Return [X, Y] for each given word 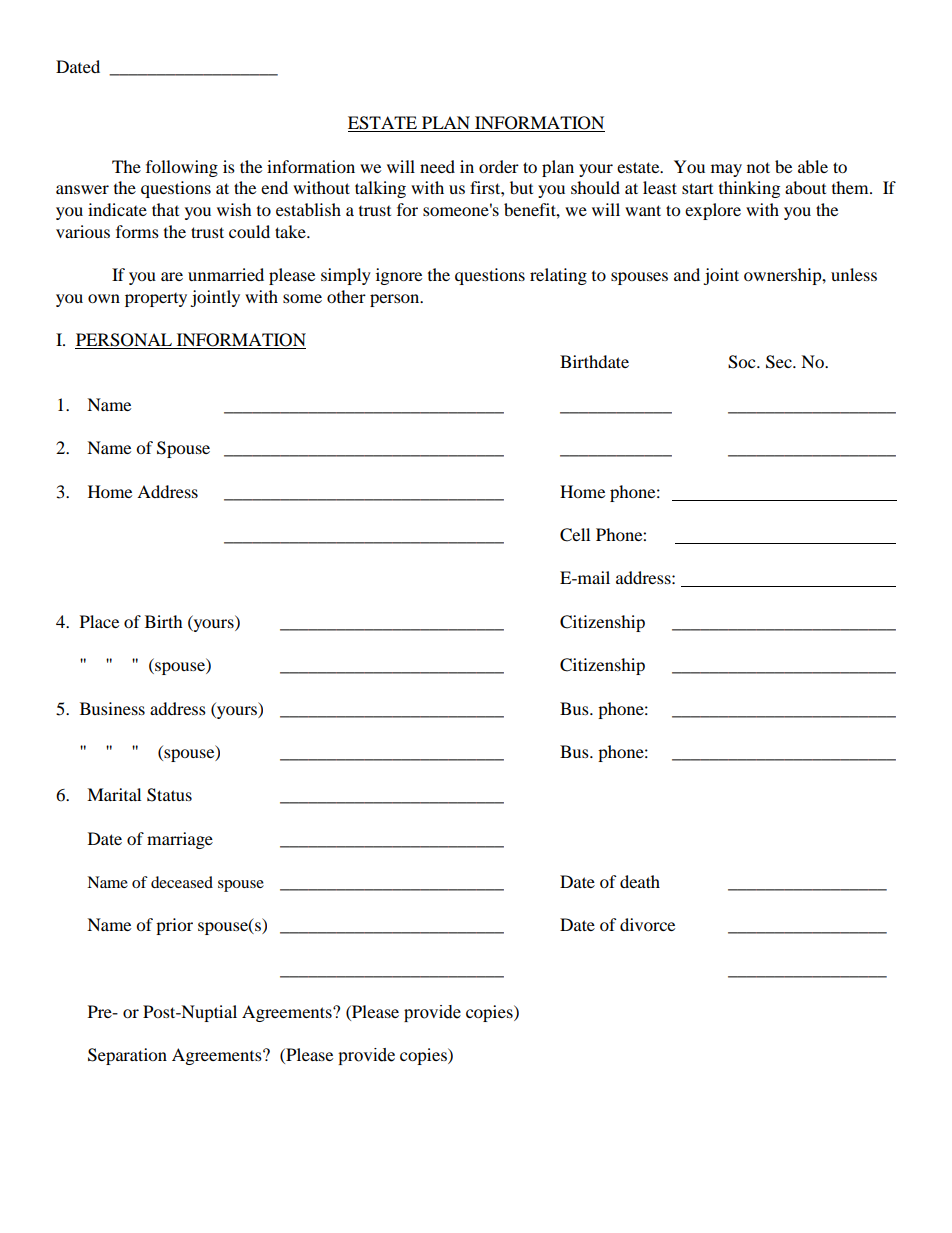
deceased [182, 882]
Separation [127, 1056]
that [165, 209]
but [521, 187]
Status [169, 795]
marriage [180, 840]
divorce [647, 924]
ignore [399, 276]
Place [99, 621]
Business [112, 708]
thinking [749, 189]
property [156, 300]
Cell [575, 535]
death [640, 881]
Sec [780, 362]
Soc [743, 362]
